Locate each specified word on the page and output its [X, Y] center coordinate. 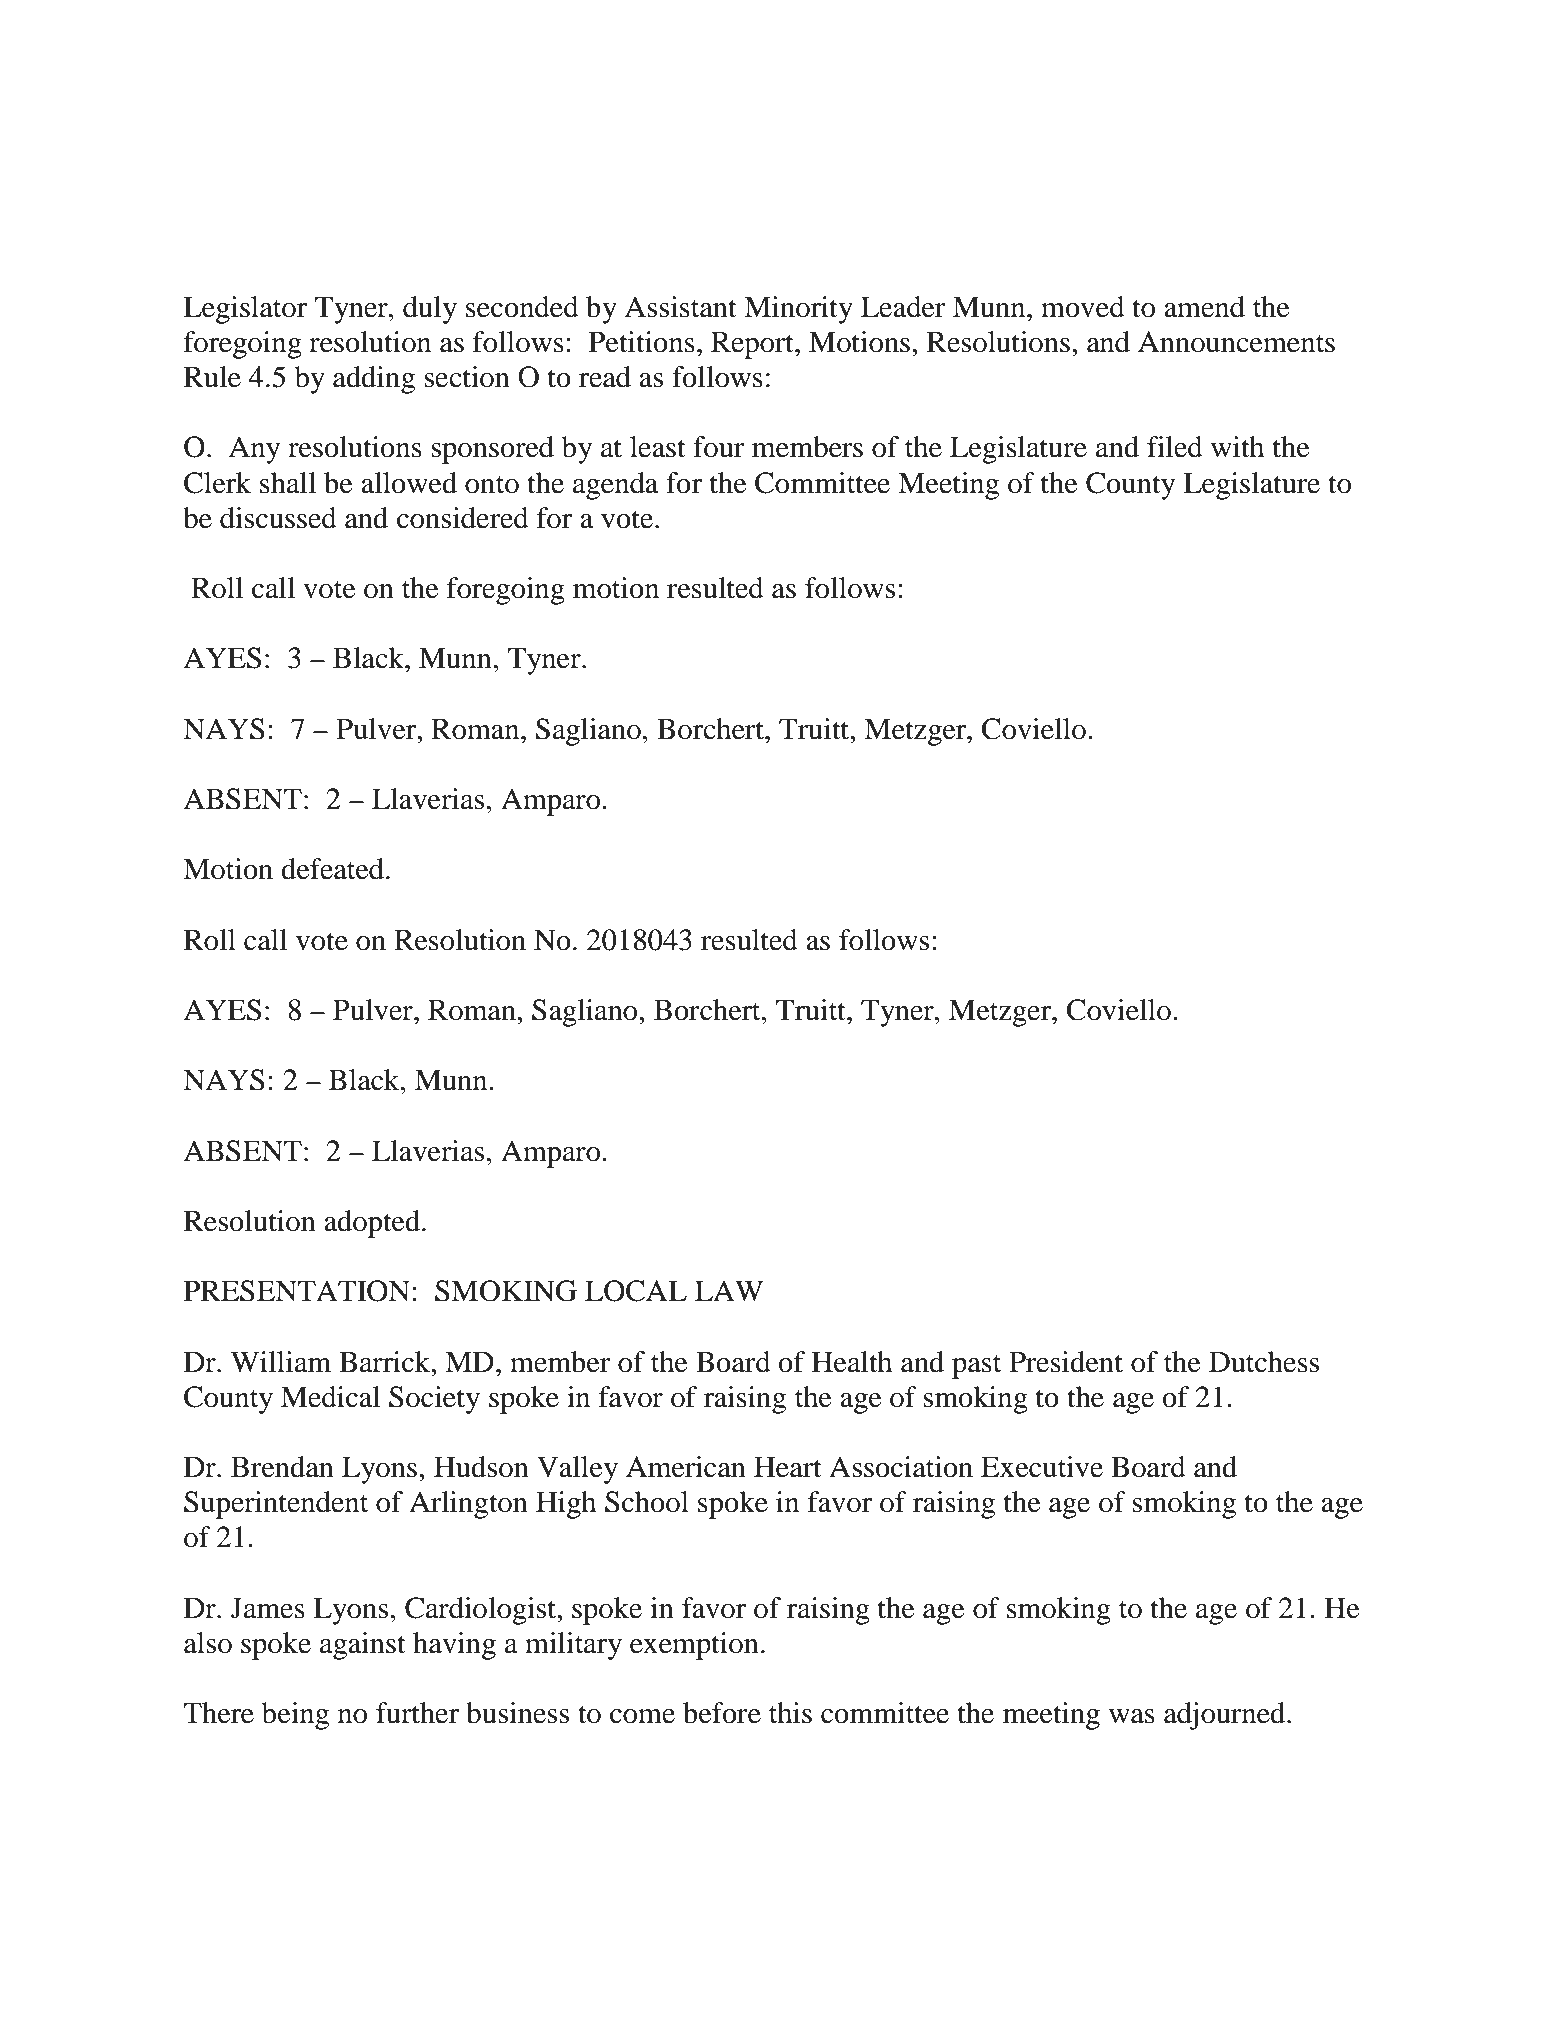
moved [1083, 307]
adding [374, 380]
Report [753, 345]
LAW [729, 1290]
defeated [332, 869]
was [1132, 1716]
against [363, 1646]
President [1066, 1362]
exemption [694, 1646]
